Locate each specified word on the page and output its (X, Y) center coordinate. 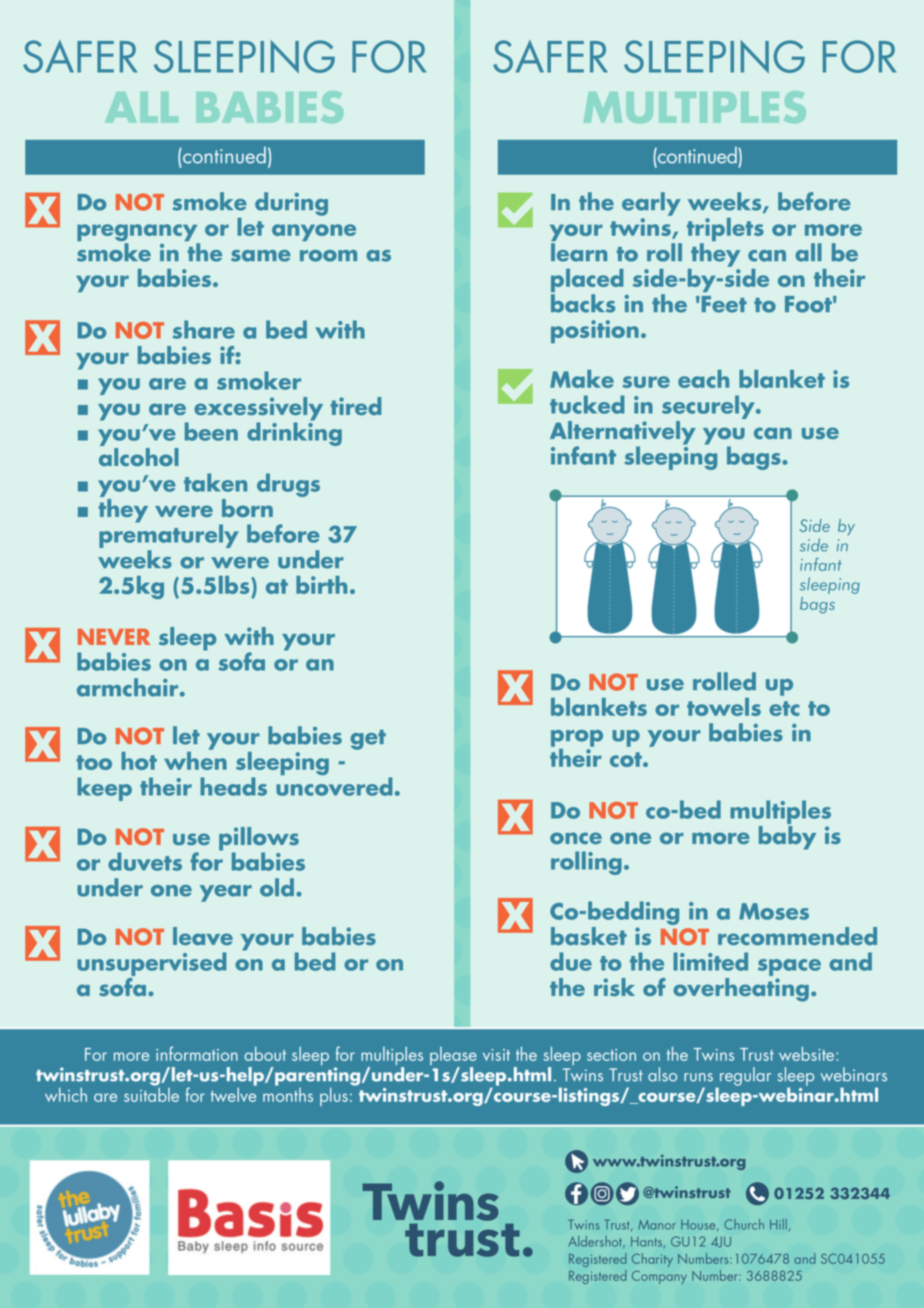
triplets (725, 231)
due (571, 961)
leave (203, 936)
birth (321, 585)
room (328, 256)
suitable (151, 1093)
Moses (774, 911)
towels (724, 707)
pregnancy (138, 234)
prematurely (169, 536)
